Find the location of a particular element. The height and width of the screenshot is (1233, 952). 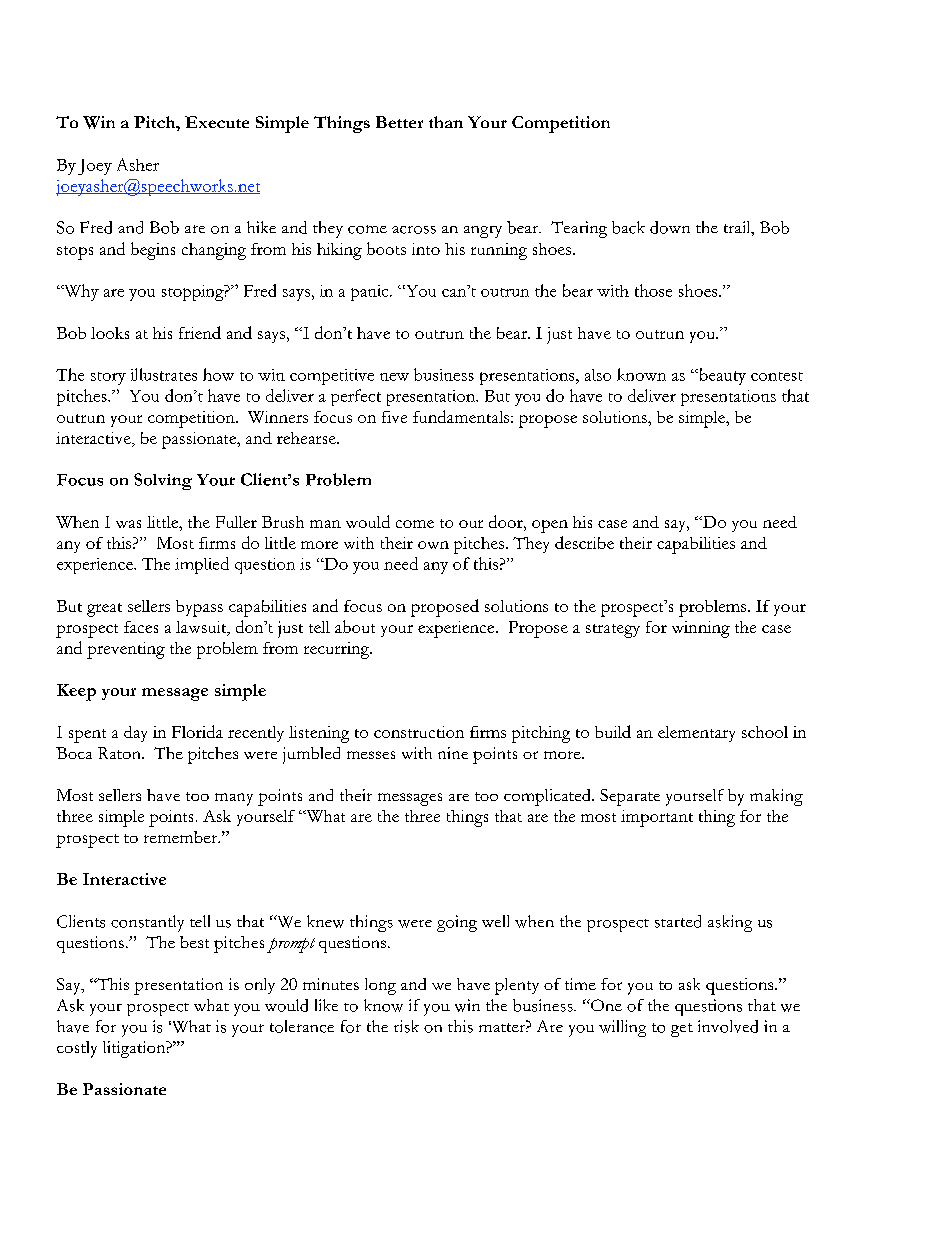

costly is located at coordinates (77, 1049).
